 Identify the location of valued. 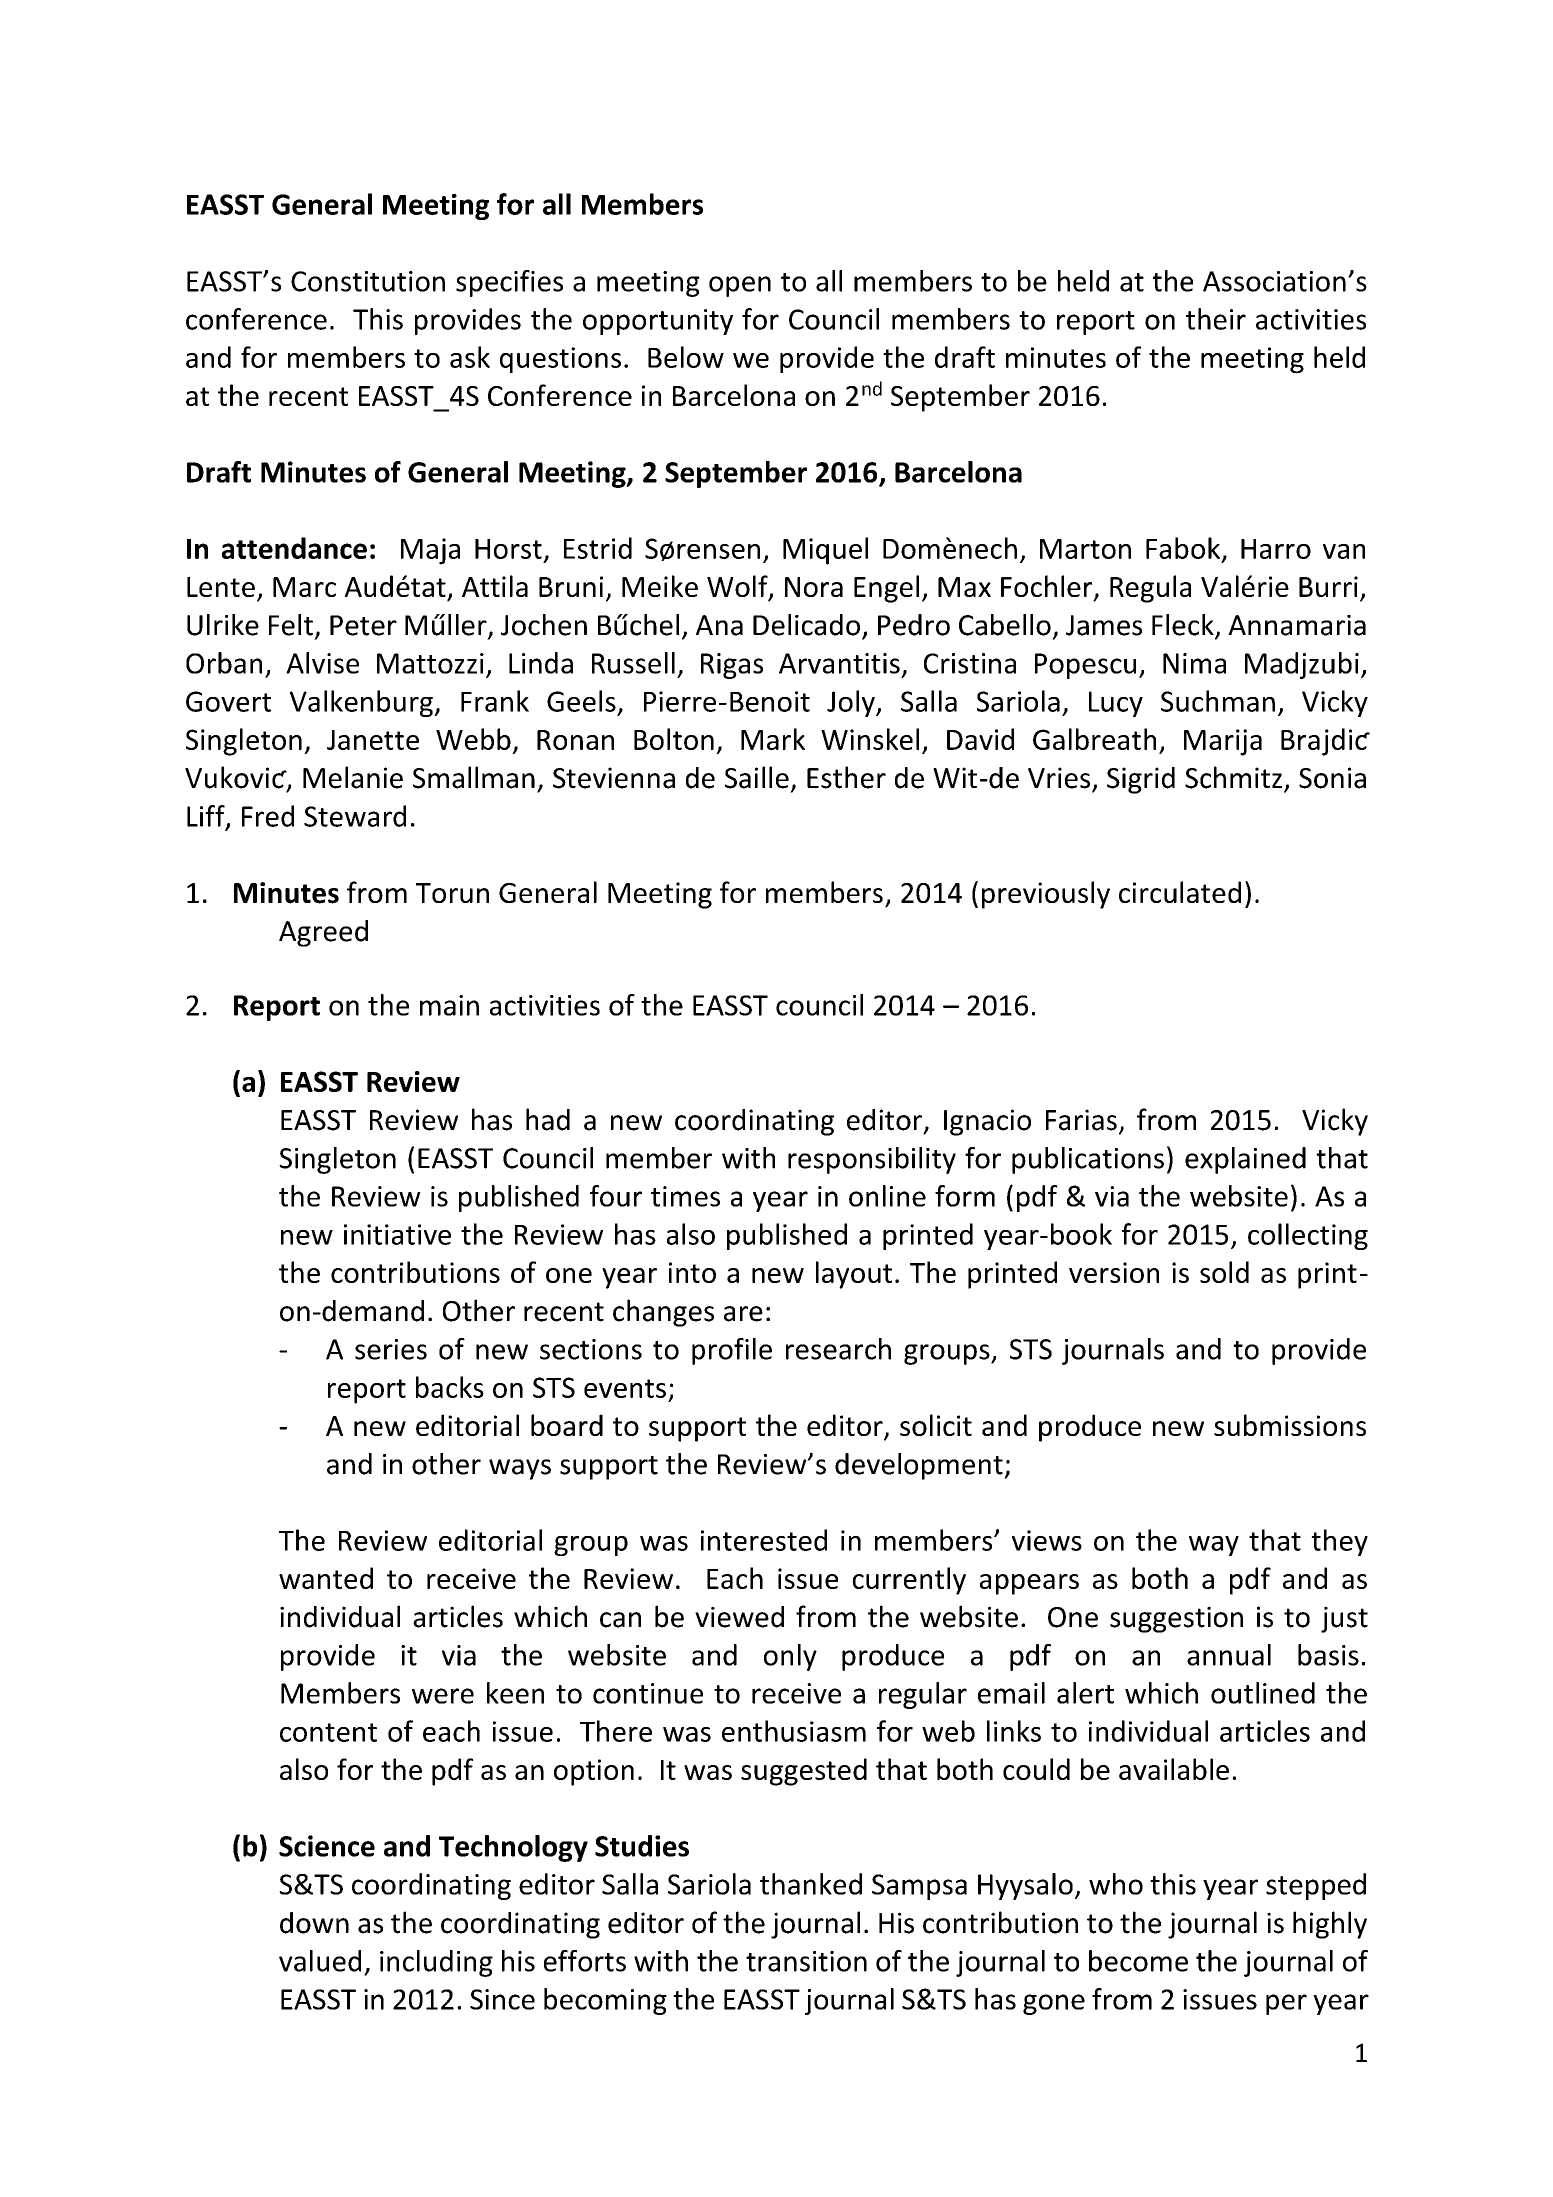
(320, 1961).
